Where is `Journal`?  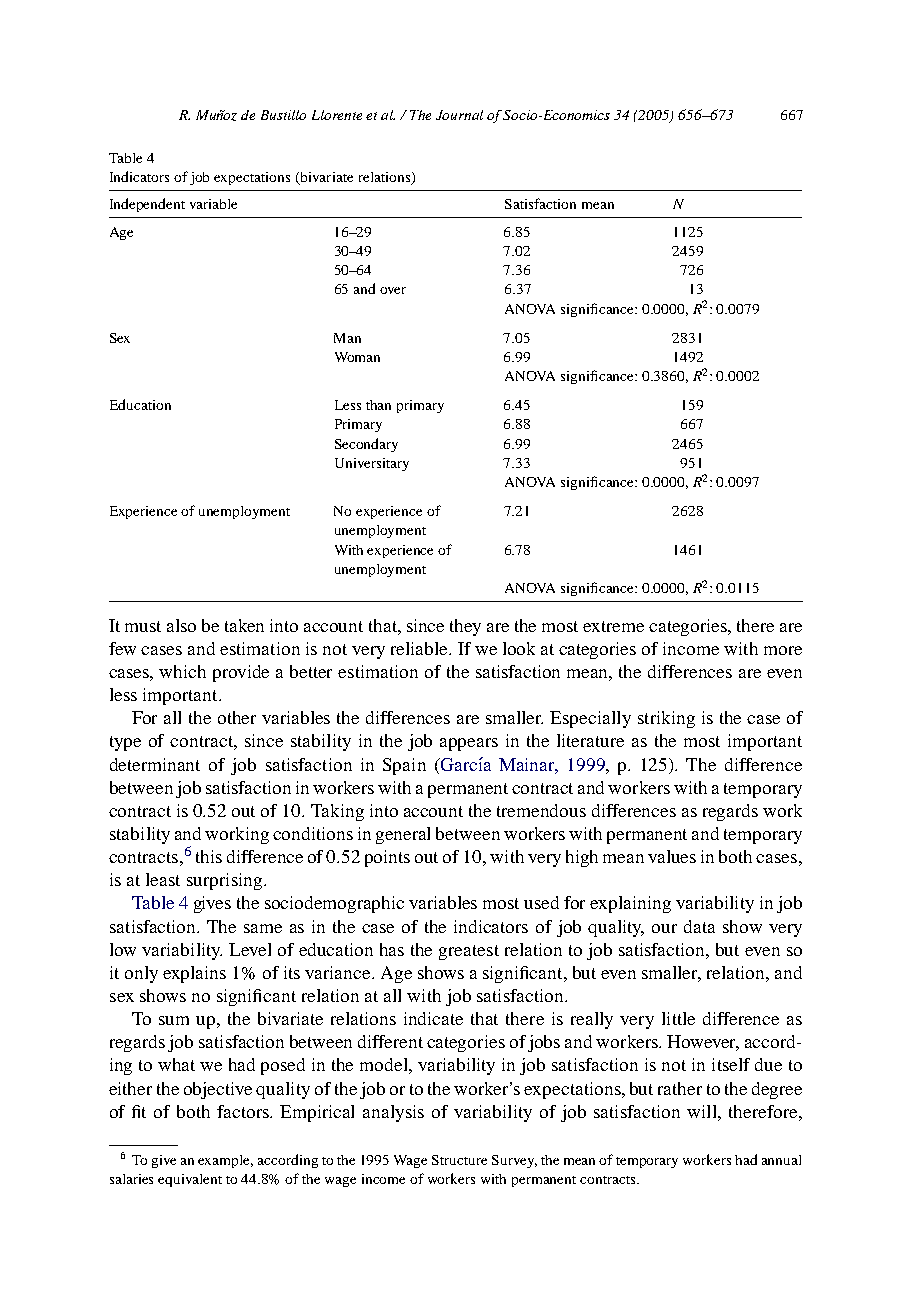 Journal is located at coordinates (459, 115).
